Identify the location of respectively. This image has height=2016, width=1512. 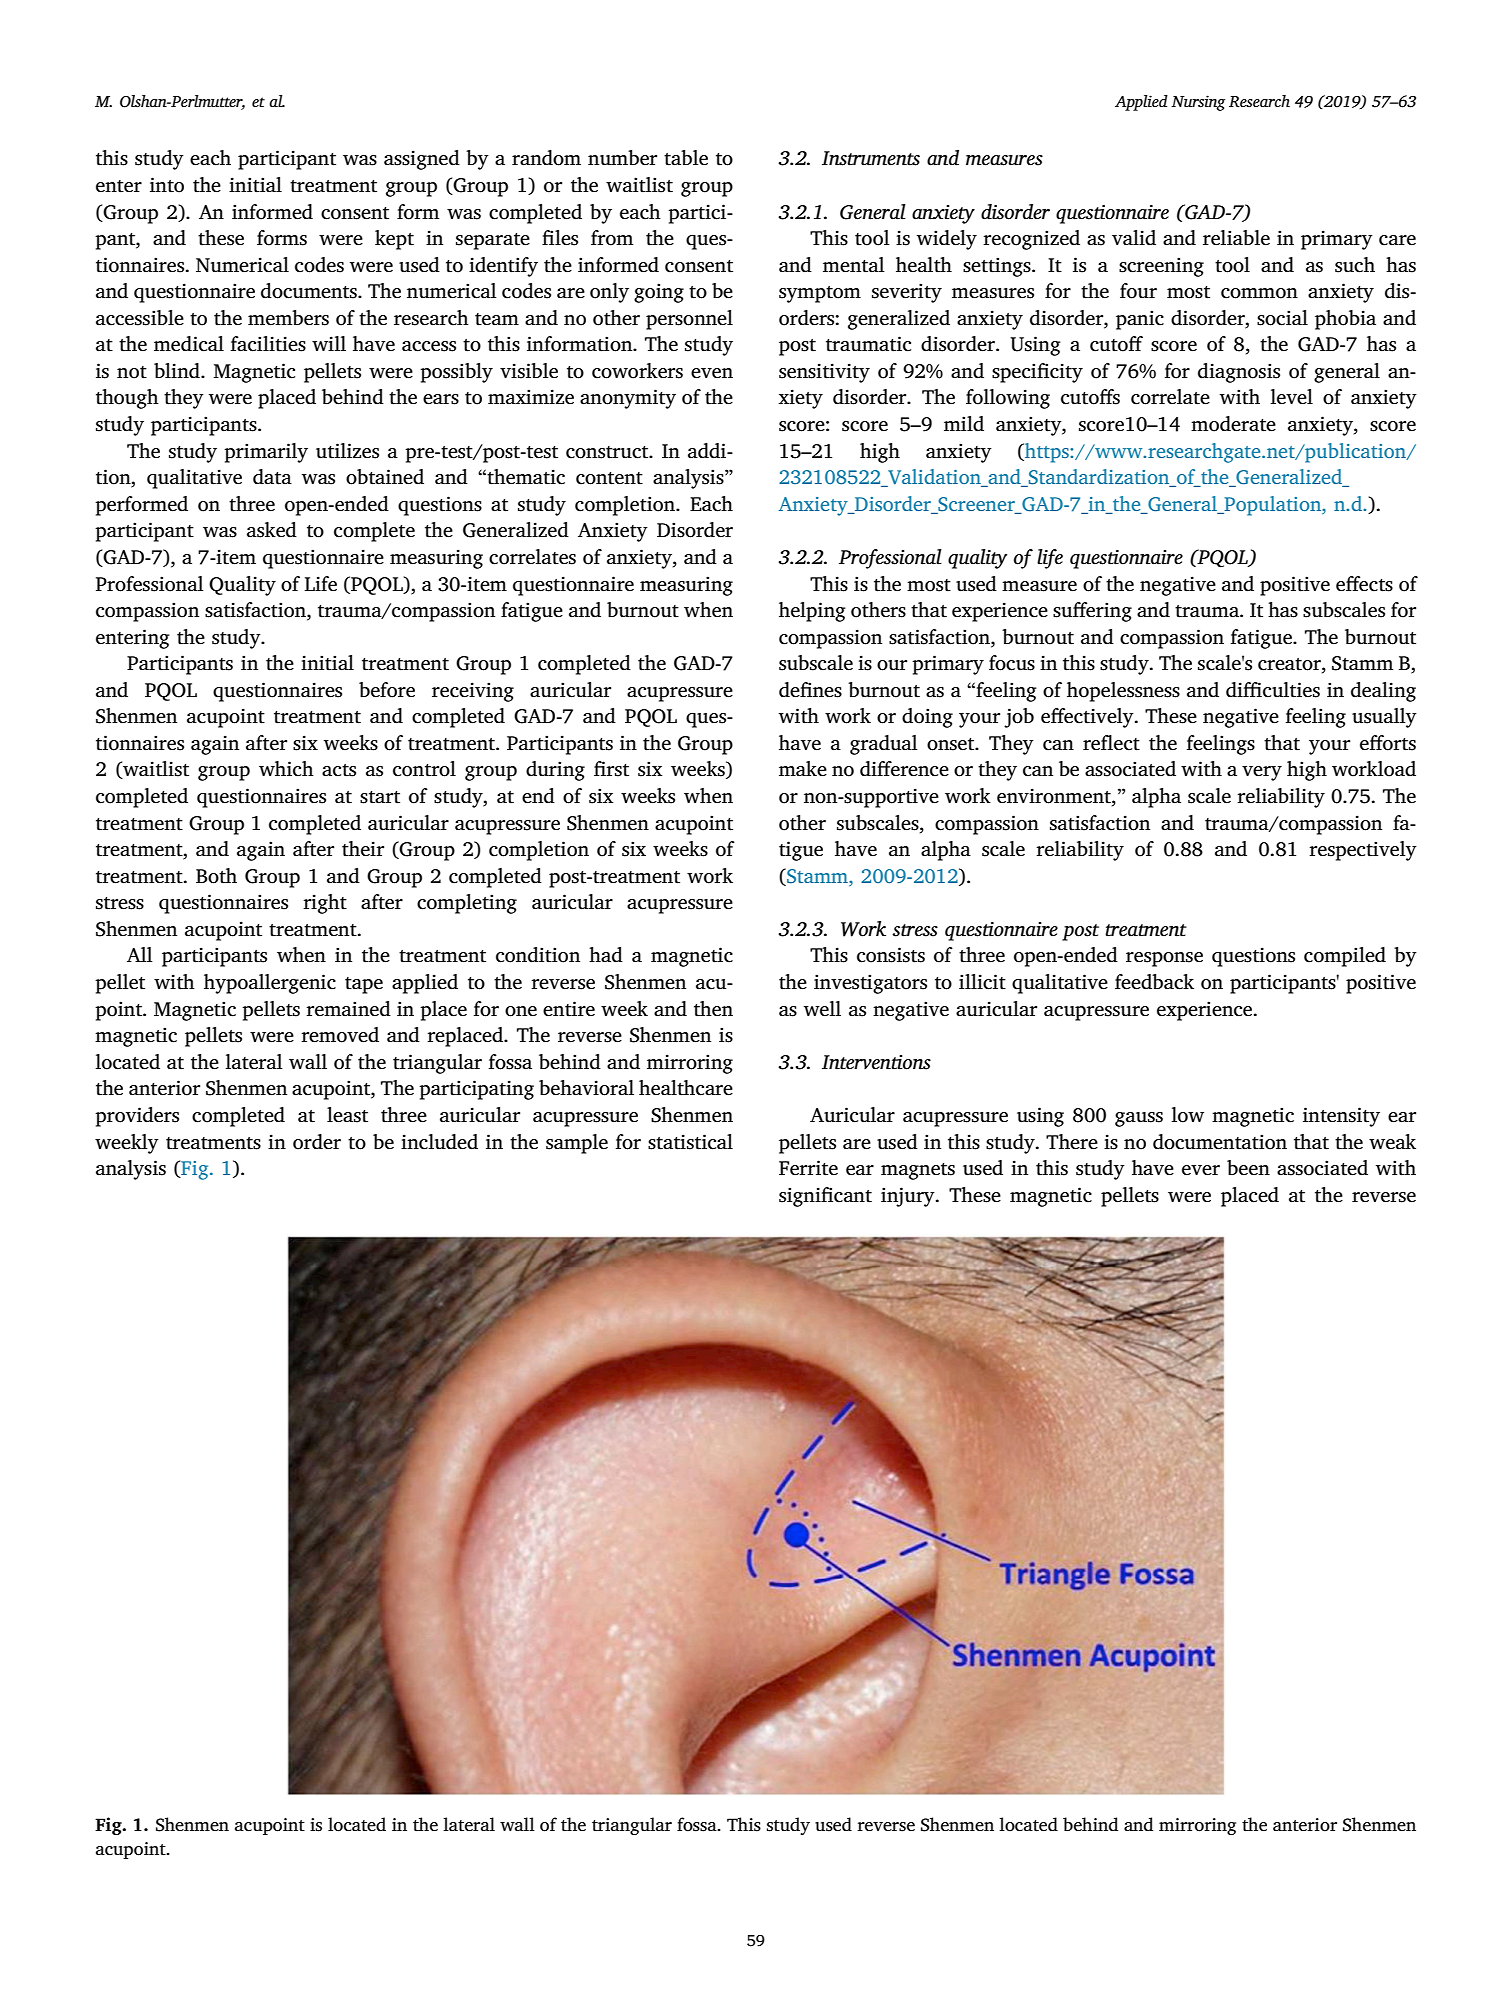
(1363, 851).
